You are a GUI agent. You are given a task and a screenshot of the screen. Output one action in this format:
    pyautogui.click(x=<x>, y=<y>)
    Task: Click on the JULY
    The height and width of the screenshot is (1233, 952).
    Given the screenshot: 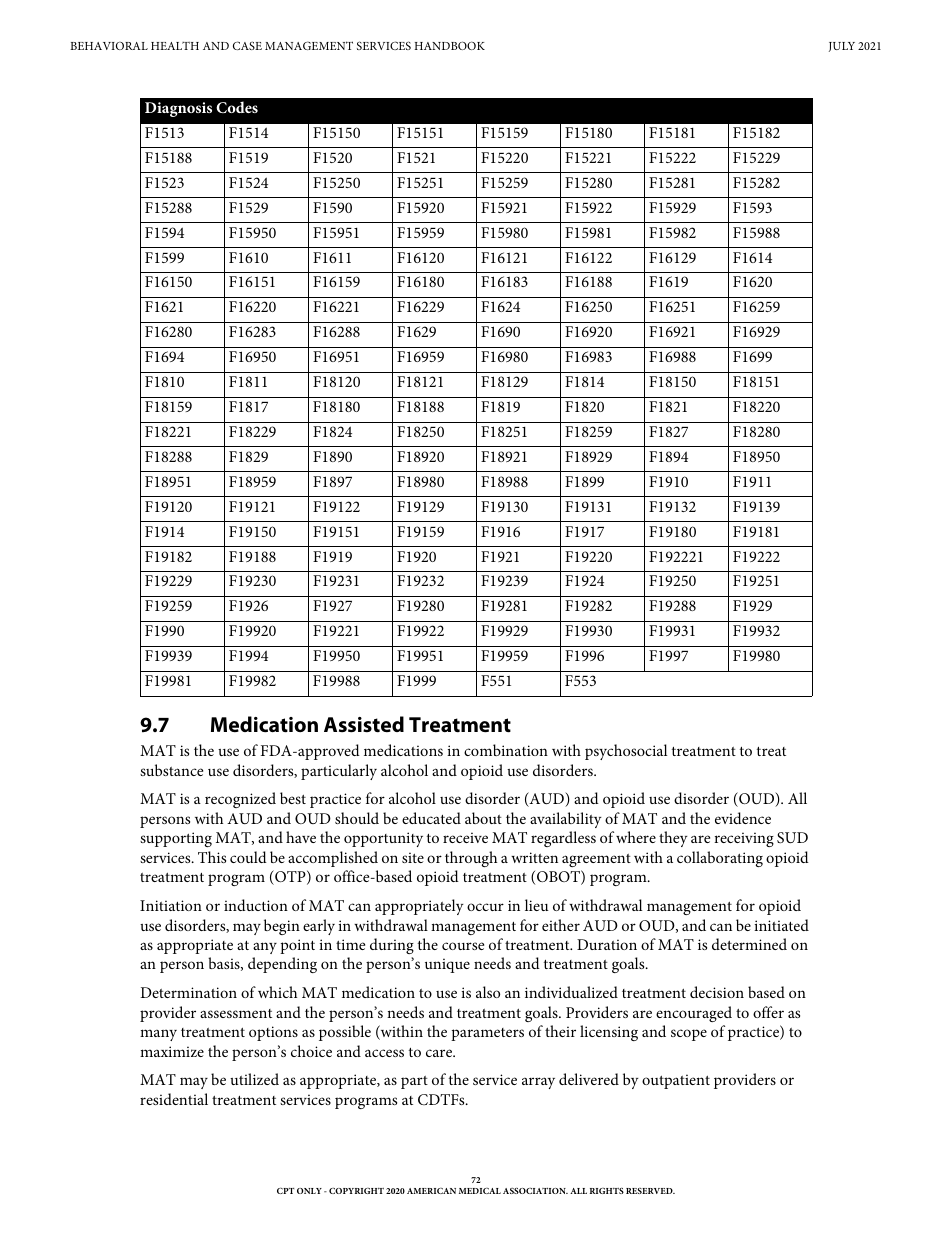 What is the action you would take?
    pyautogui.click(x=842, y=47)
